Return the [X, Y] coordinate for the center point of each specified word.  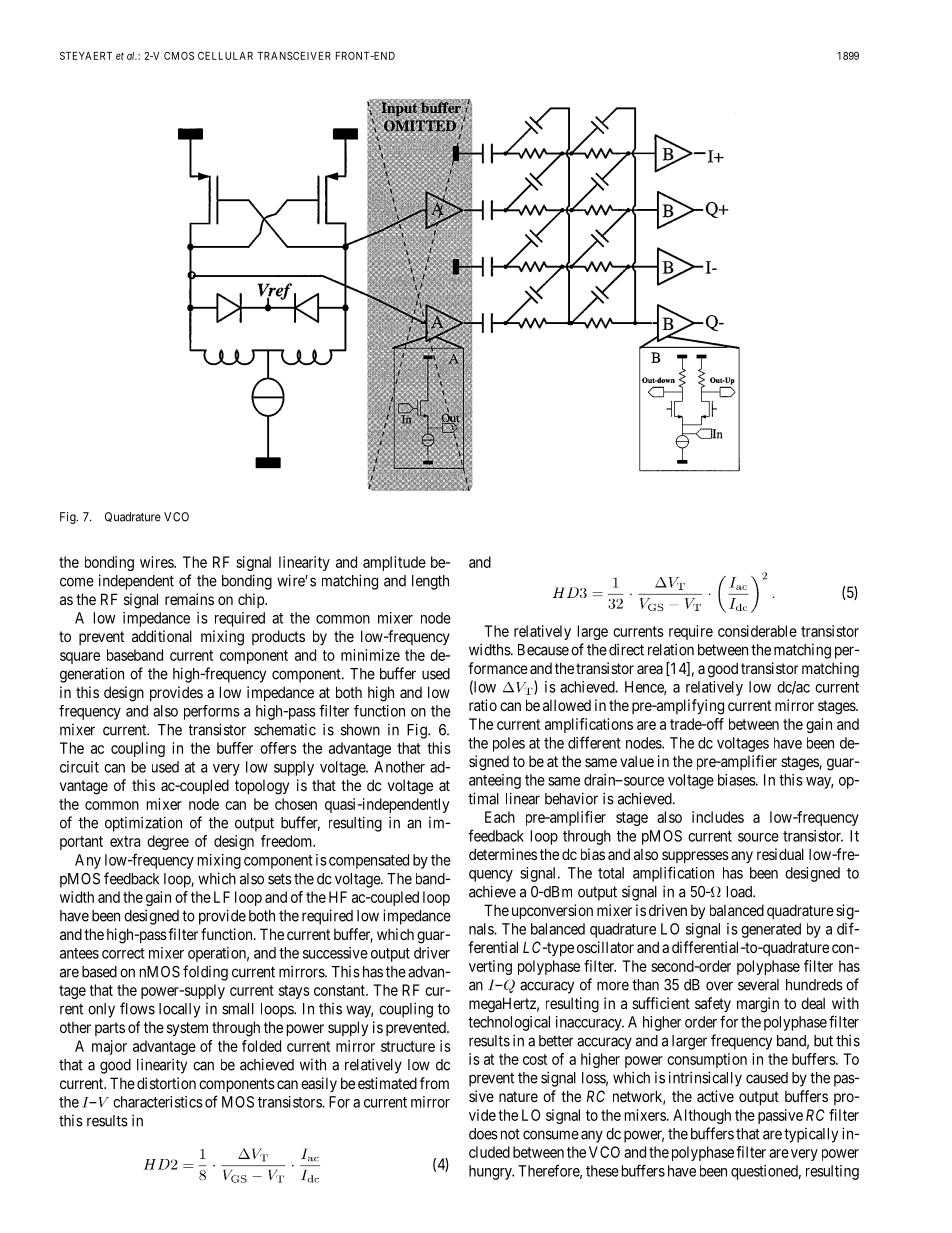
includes [718, 817]
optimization [143, 824]
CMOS [179, 55]
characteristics [158, 1102]
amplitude [394, 563]
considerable [757, 631]
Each [500, 817]
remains [189, 599]
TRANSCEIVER [294, 55]
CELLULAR [225, 56]
